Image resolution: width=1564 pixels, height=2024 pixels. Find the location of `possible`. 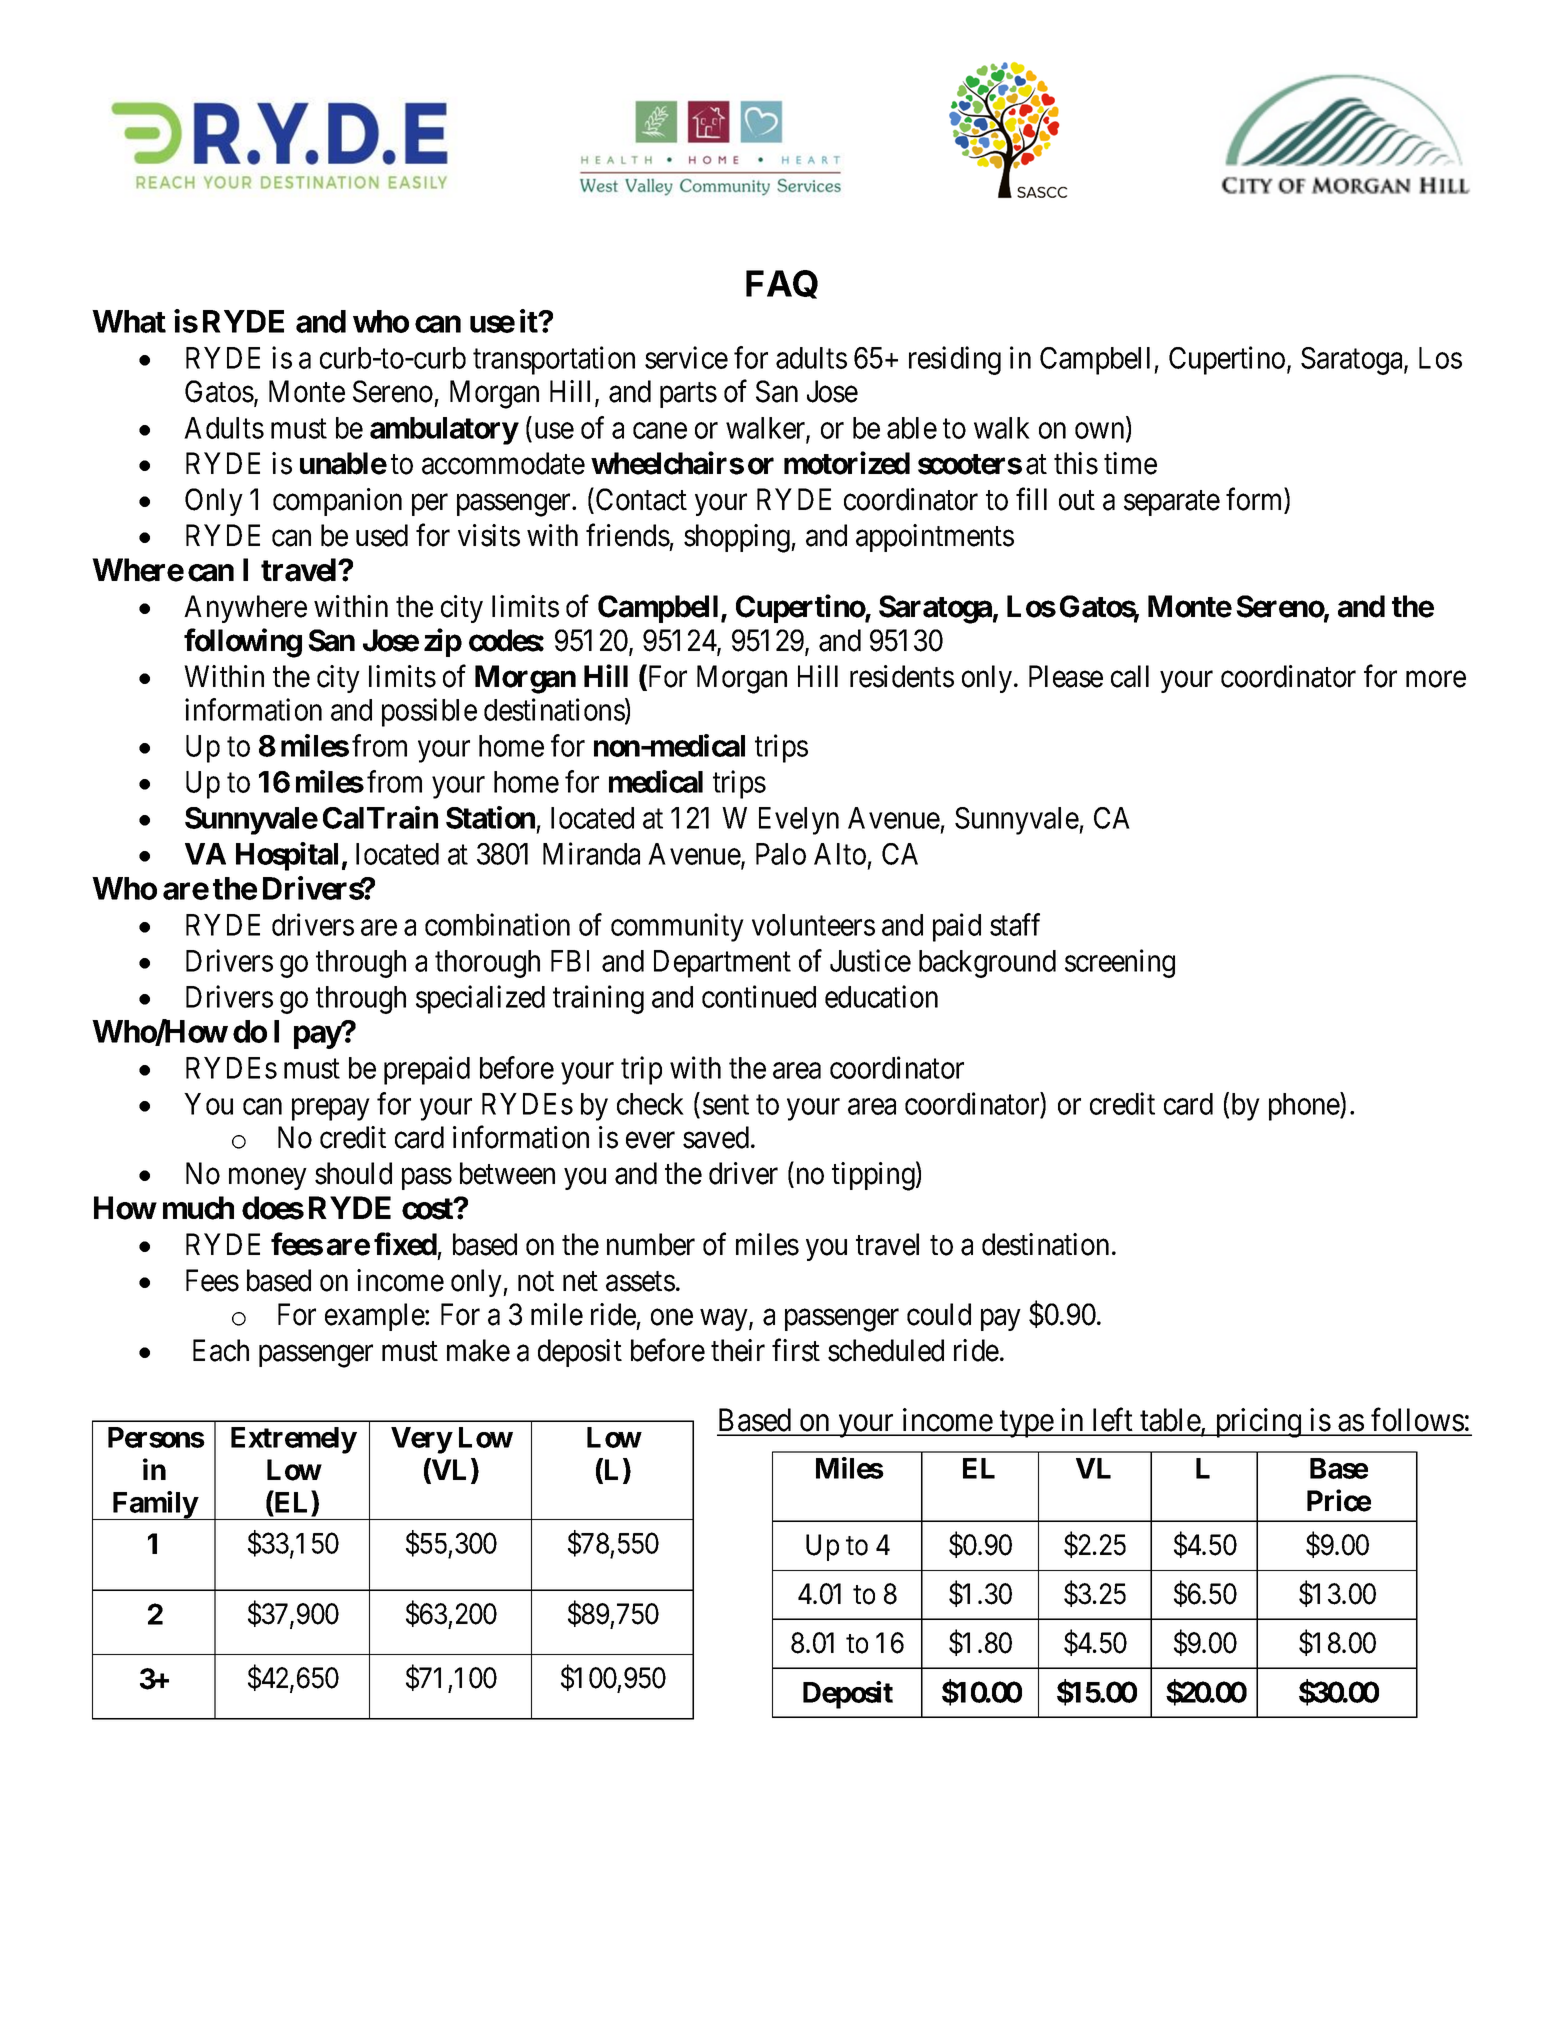

possible is located at coordinates (429, 712).
